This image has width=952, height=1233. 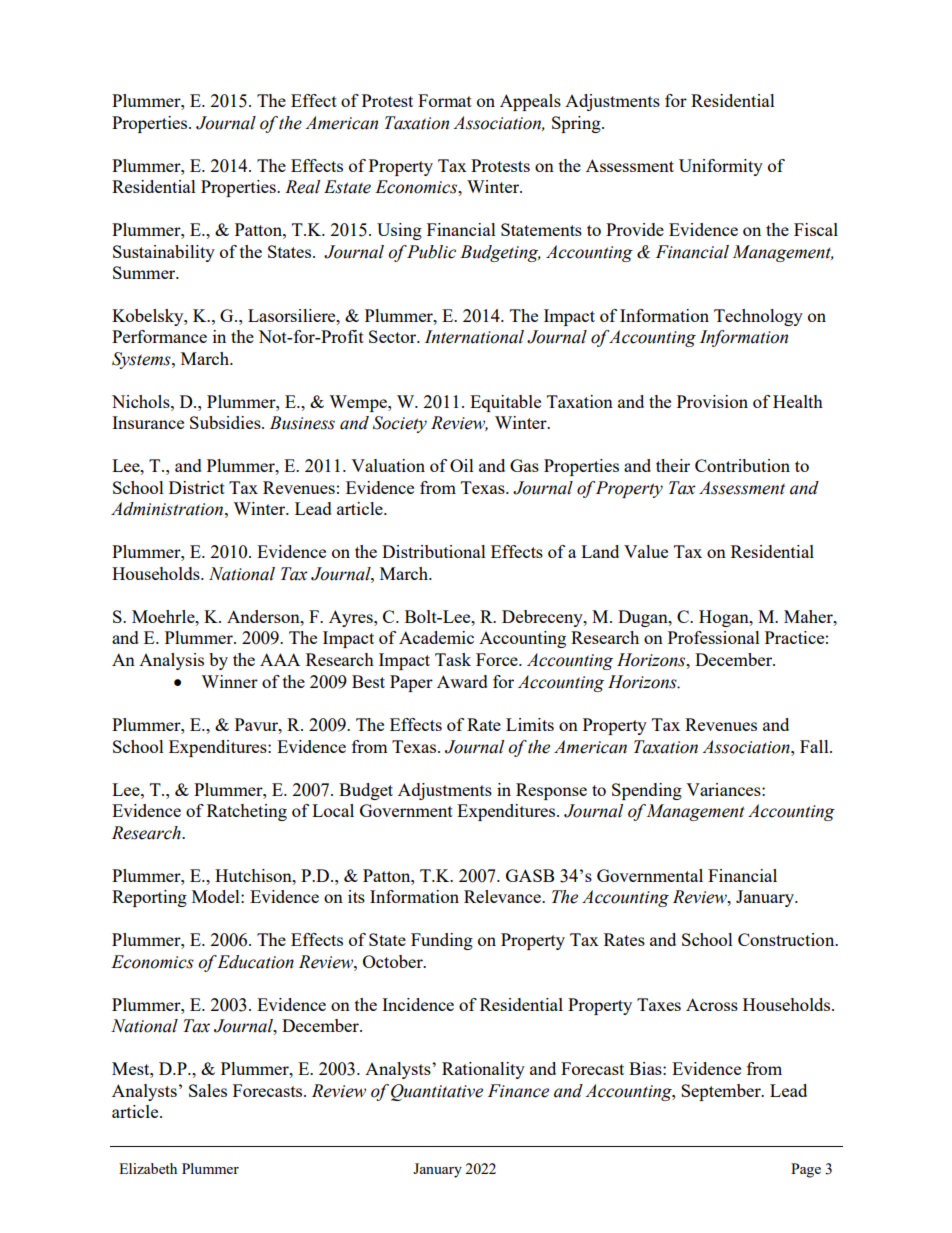 What do you see at coordinates (722, 1092) in the image?
I see `September` at bounding box center [722, 1092].
